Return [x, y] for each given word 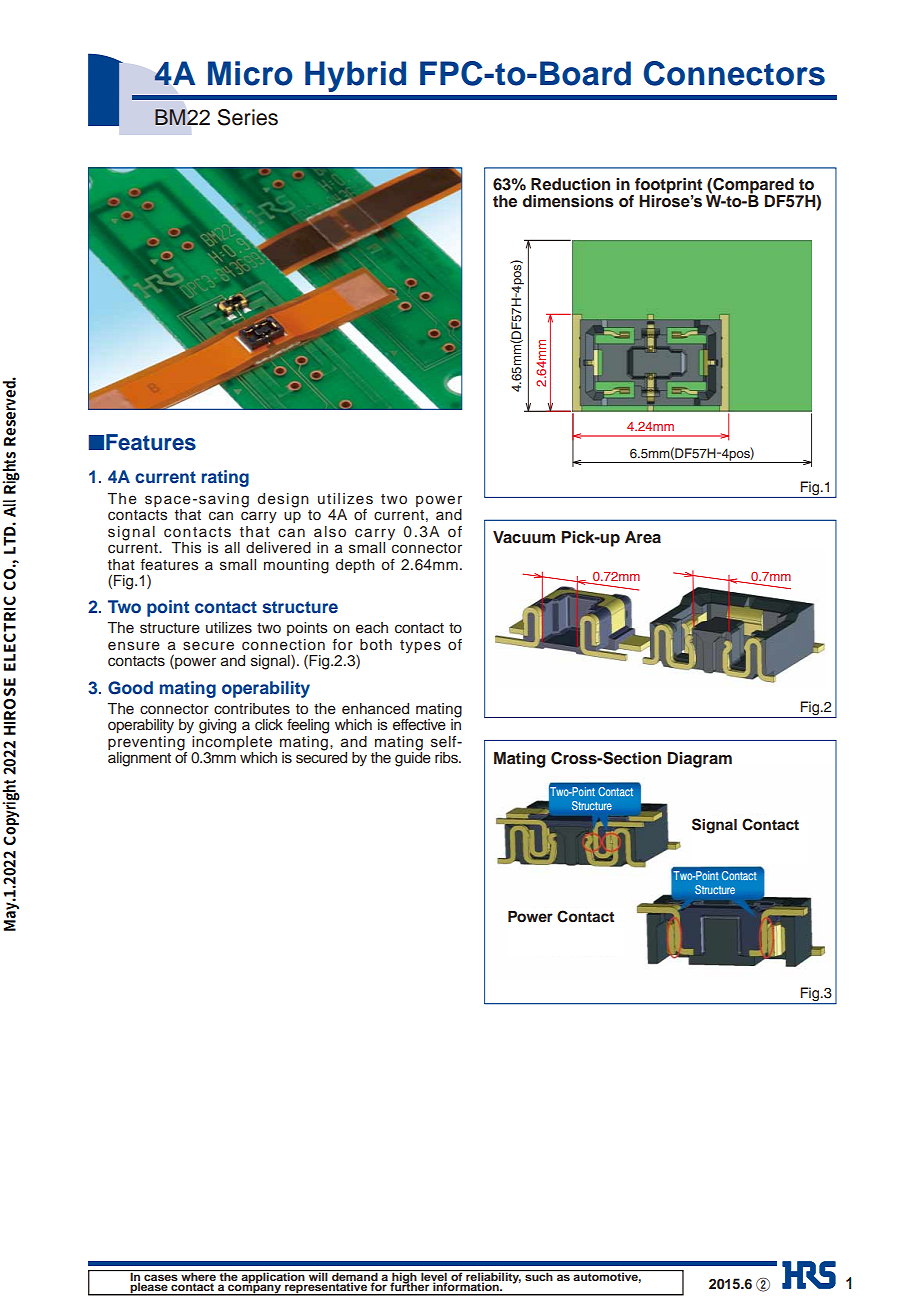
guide [413, 758]
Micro [250, 73]
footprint [667, 187]
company [254, 1289]
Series [247, 117]
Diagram [700, 760]
